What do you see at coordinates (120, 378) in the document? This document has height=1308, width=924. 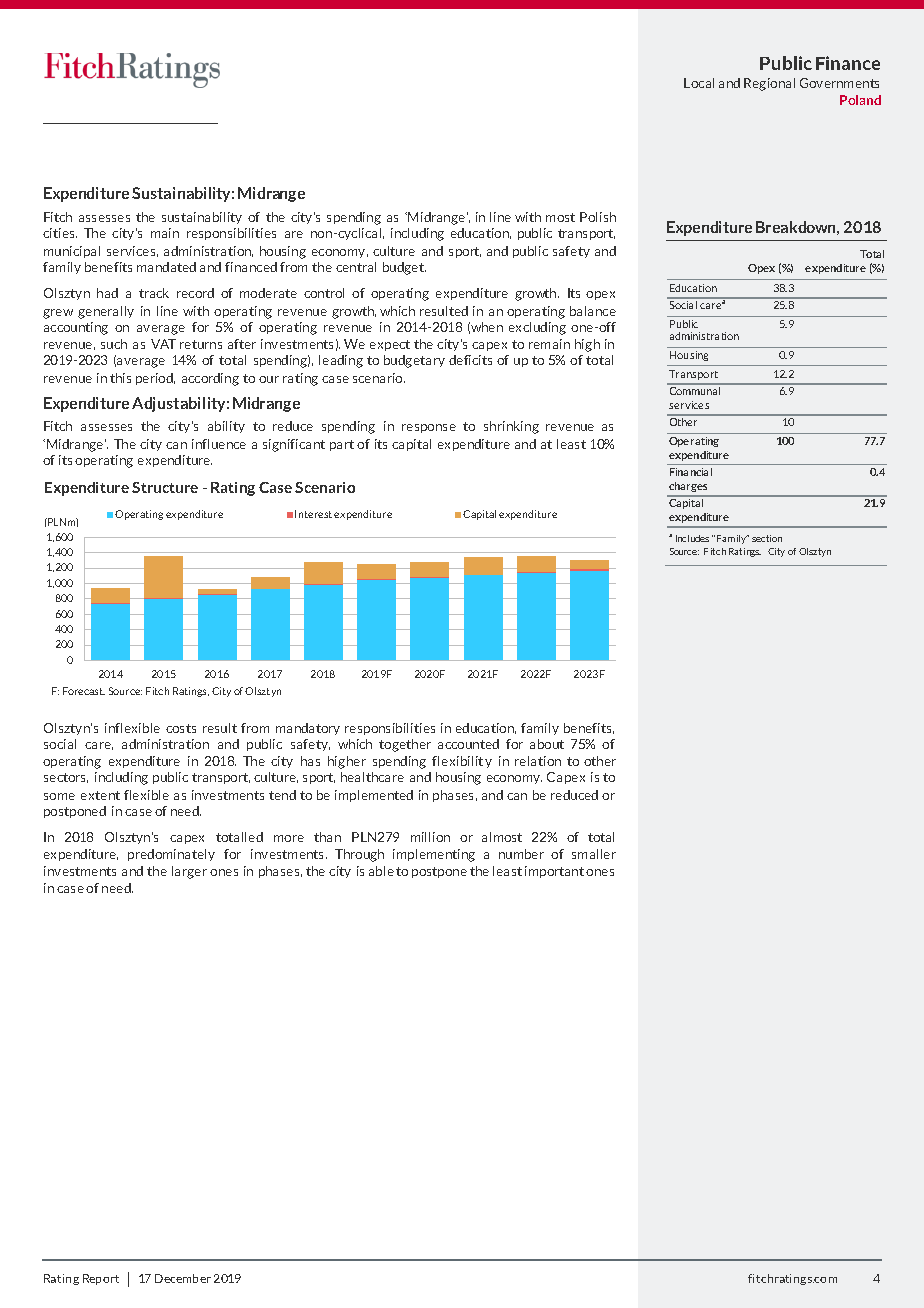 I see `this` at bounding box center [120, 378].
